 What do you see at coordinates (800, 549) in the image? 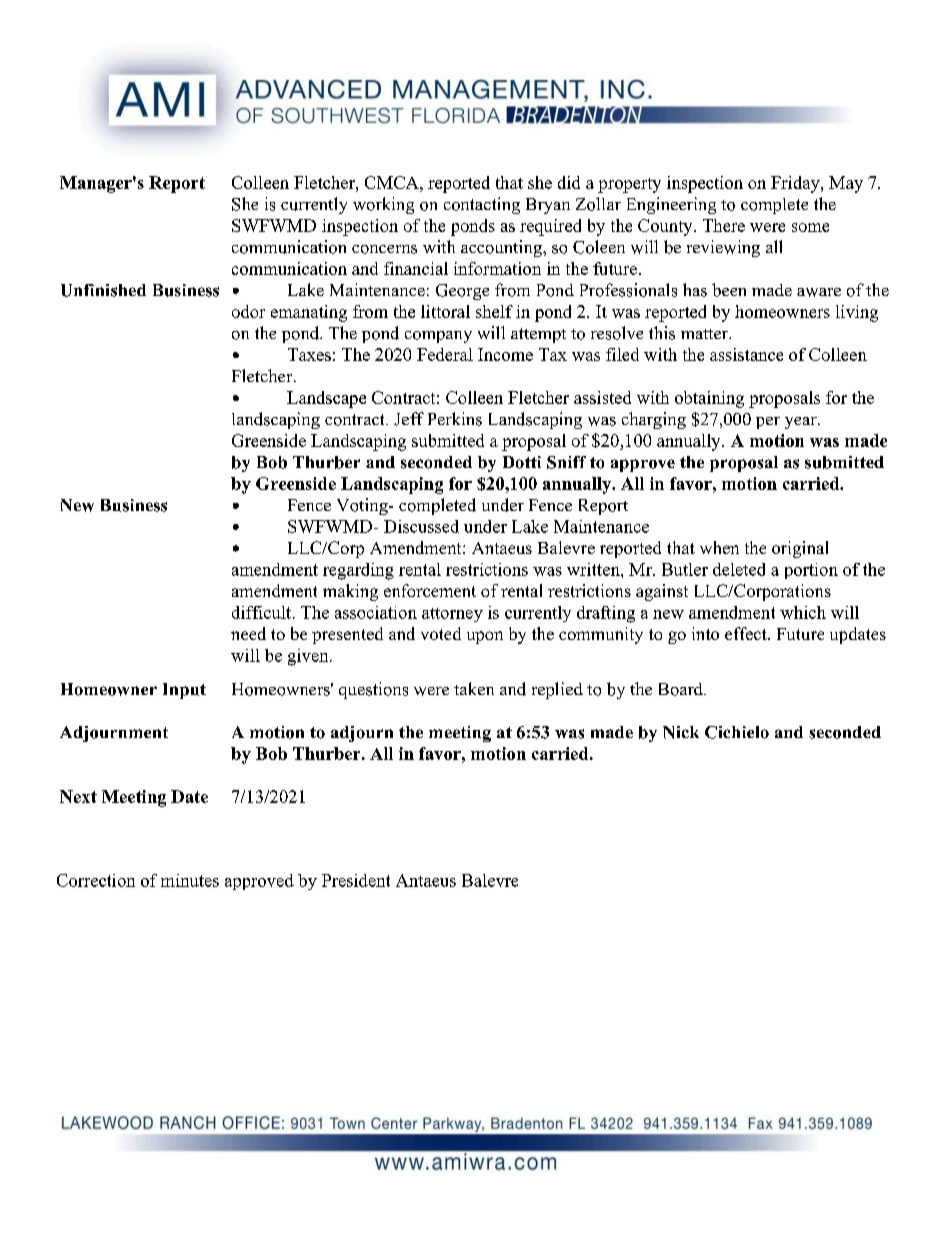
I see `original` at bounding box center [800, 549].
